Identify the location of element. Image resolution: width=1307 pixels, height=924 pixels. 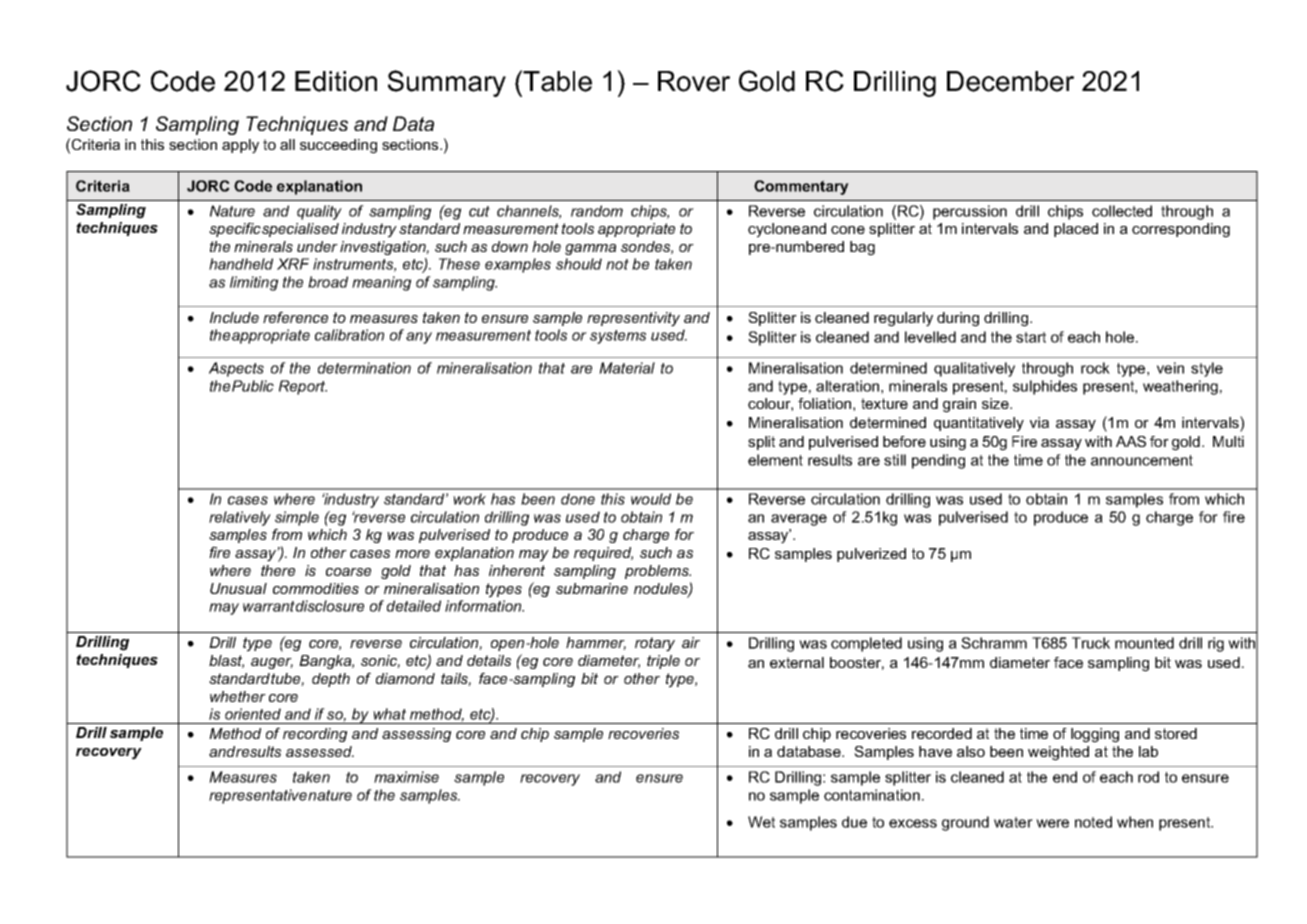
(775, 460).
